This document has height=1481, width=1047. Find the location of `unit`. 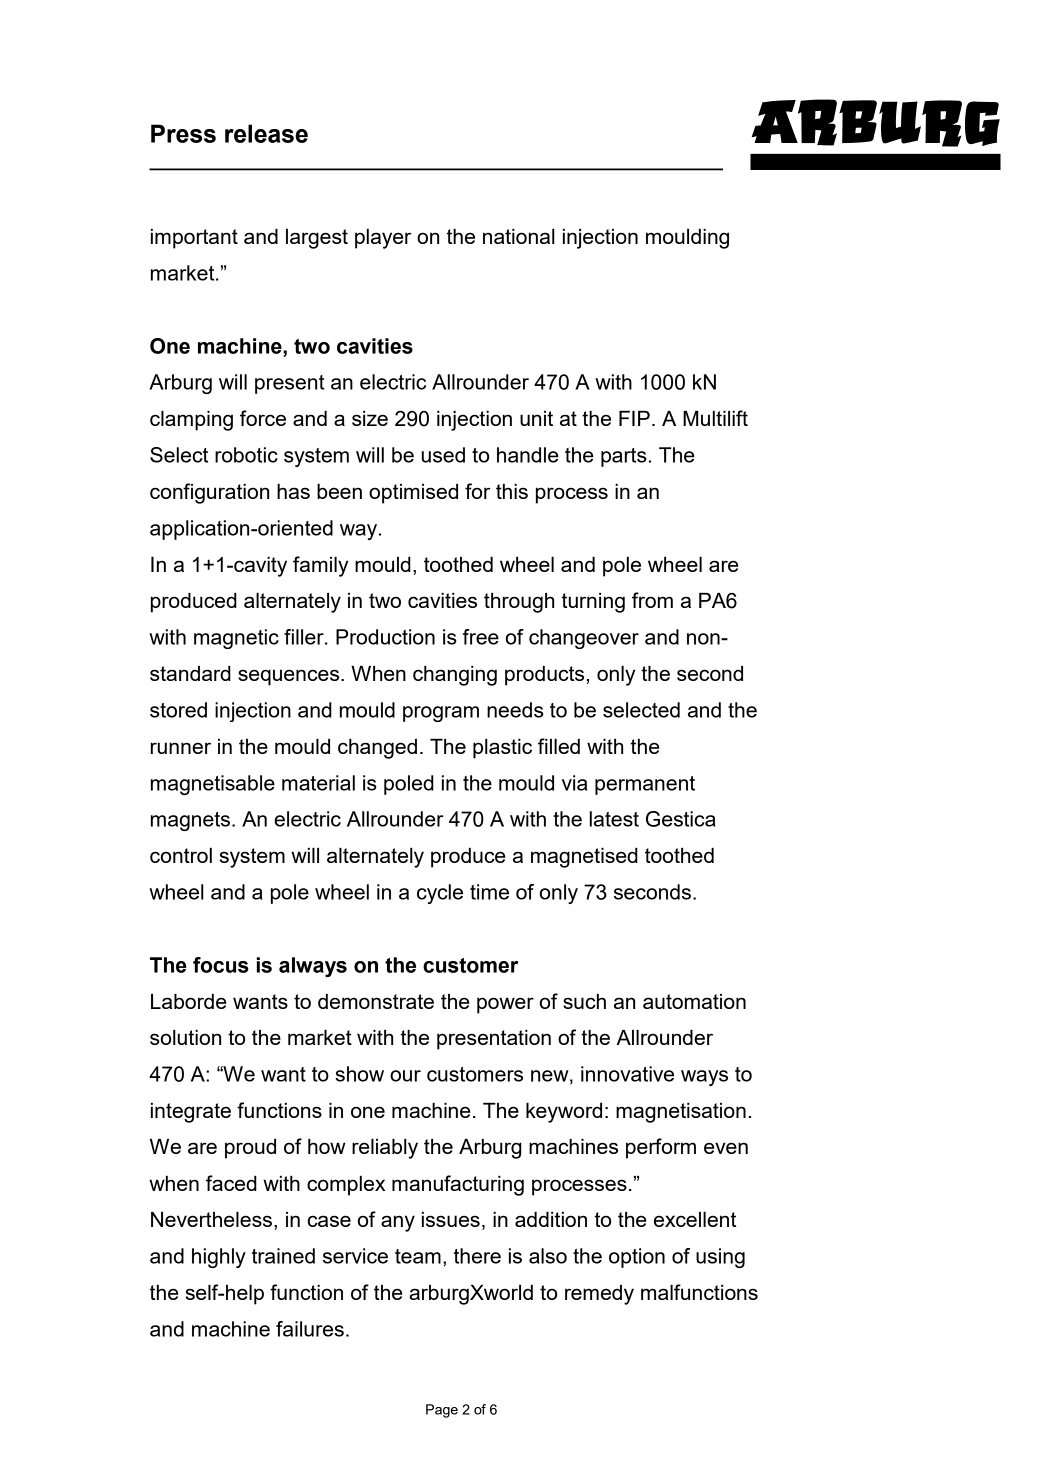

unit is located at coordinates (536, 418).
